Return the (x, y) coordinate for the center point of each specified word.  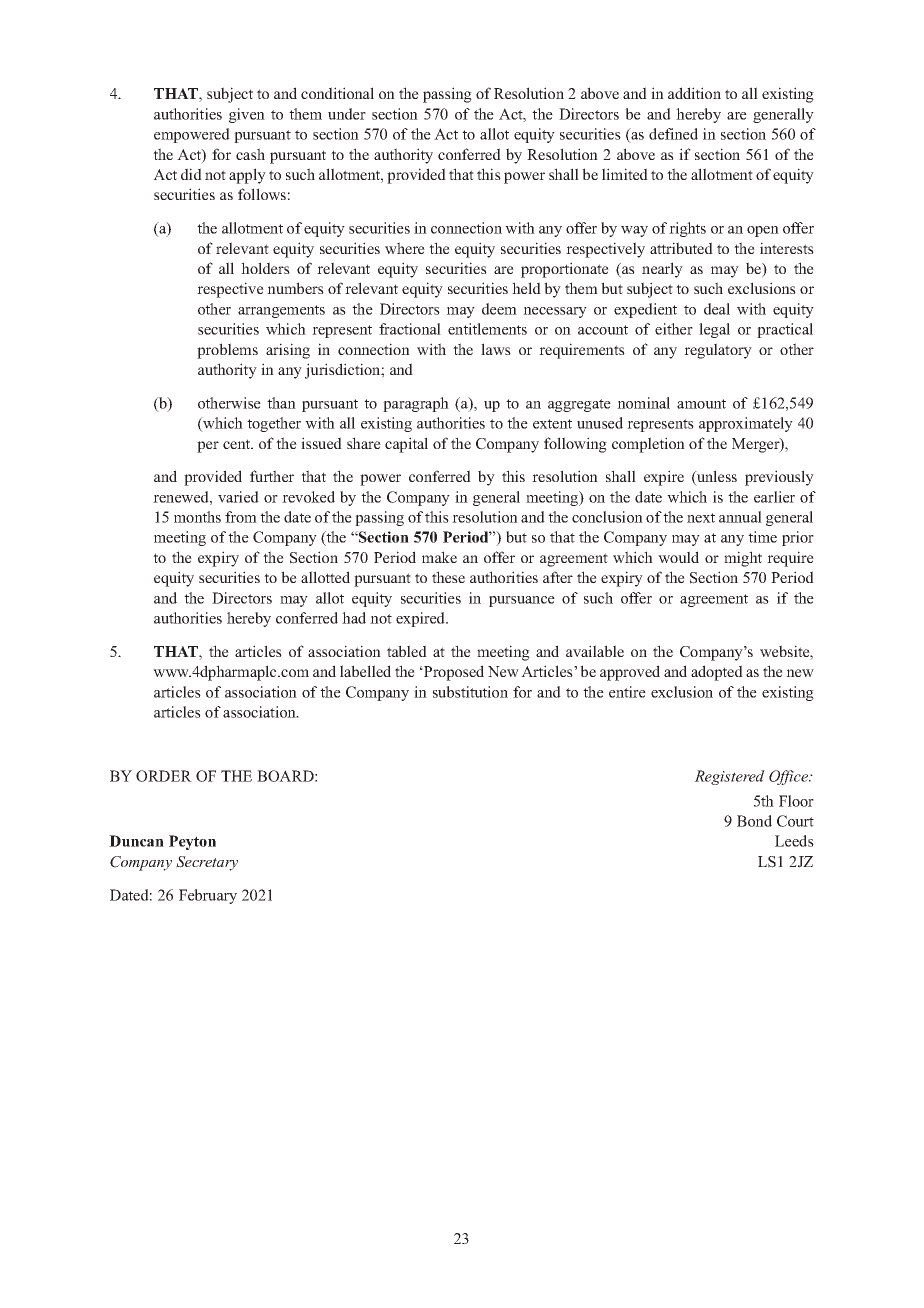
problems (227, 351)
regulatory (718, 351)
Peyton (192, 842)
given (247, 115)
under (347, 114)
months (197, 517)
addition (694, 93)
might (743, 559)
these (448, 577)
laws (496, 349)
